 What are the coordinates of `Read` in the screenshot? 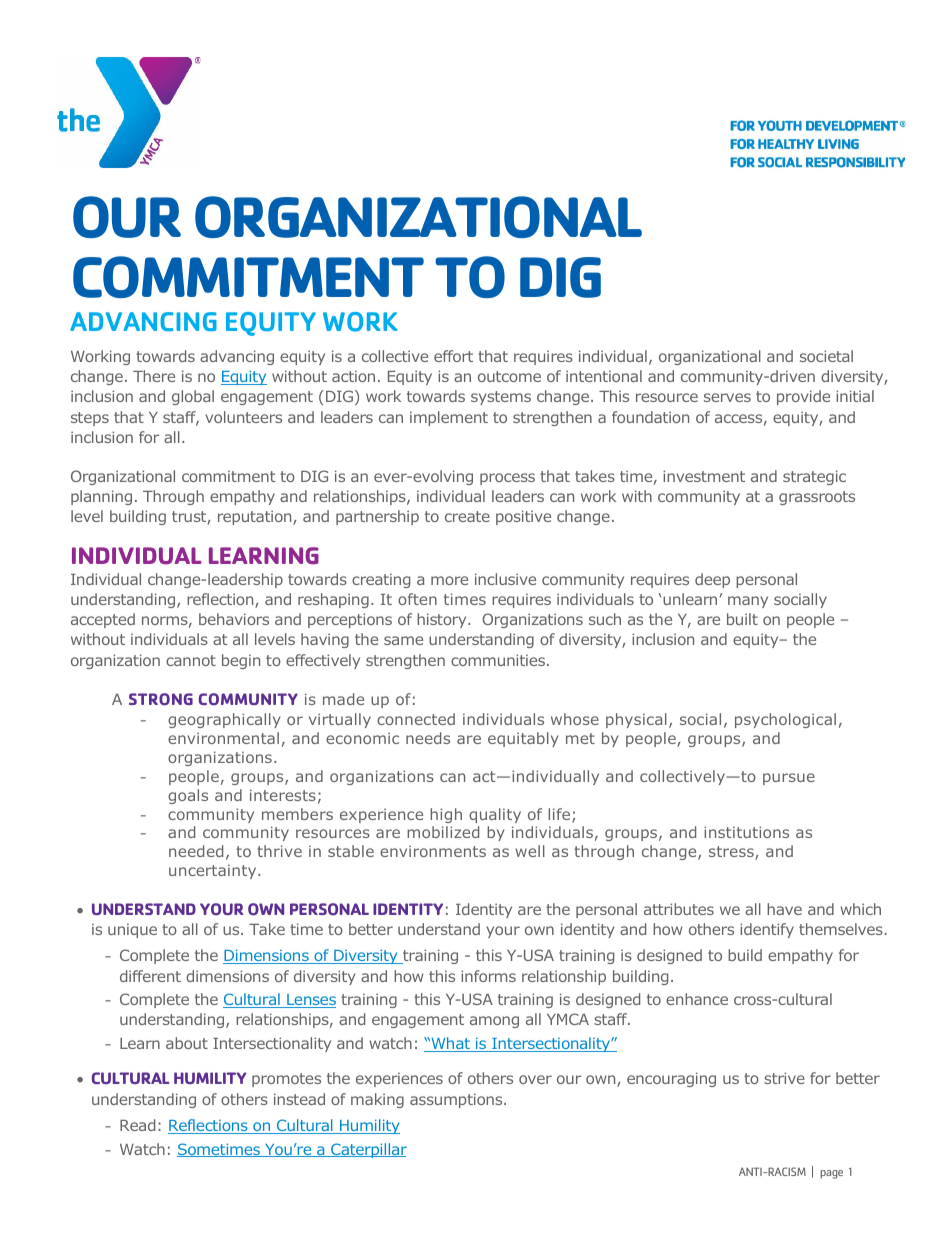 It's located at (137, 1125).
